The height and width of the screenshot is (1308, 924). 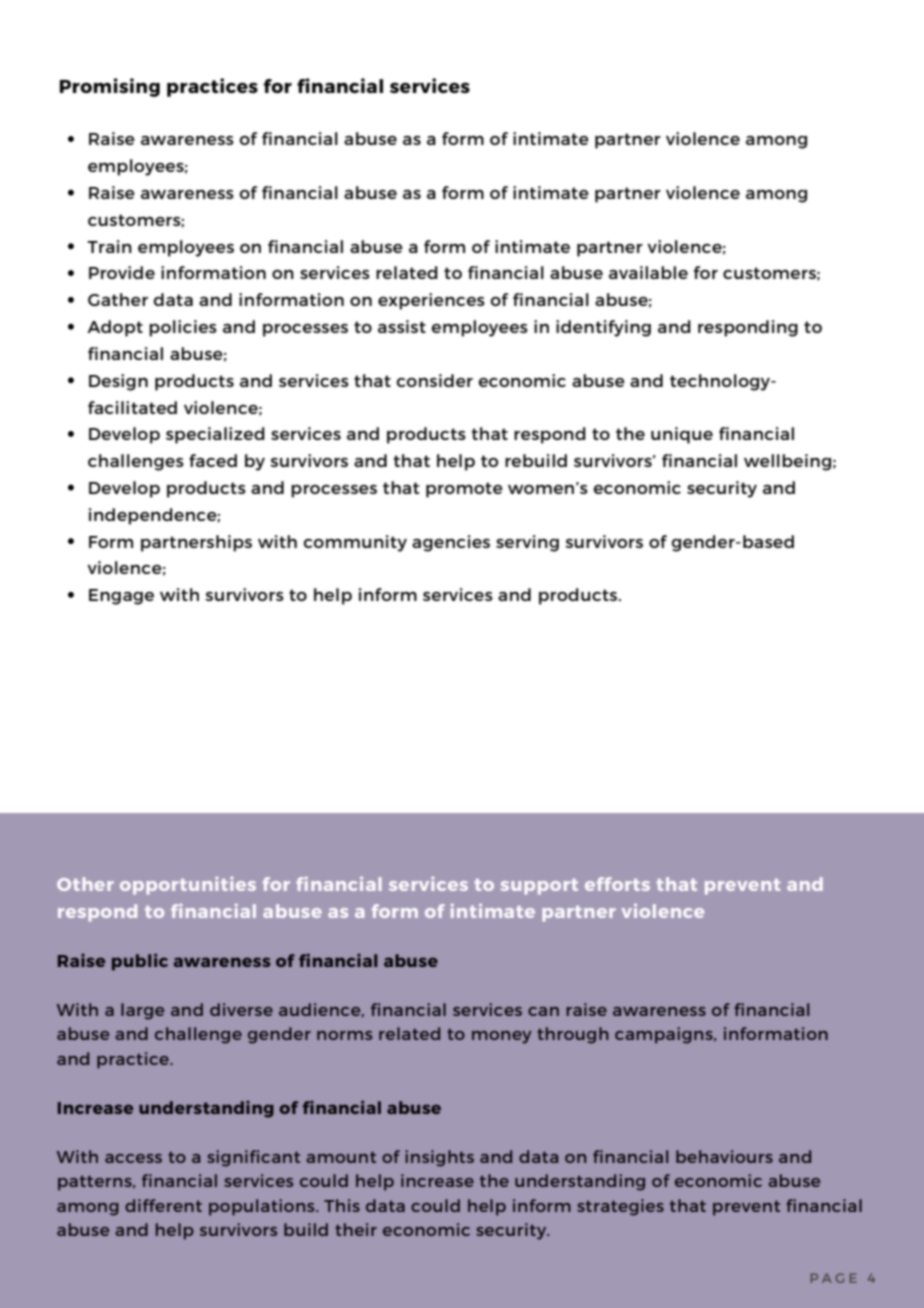 I want to click on available, so click(x=648, y=272).
